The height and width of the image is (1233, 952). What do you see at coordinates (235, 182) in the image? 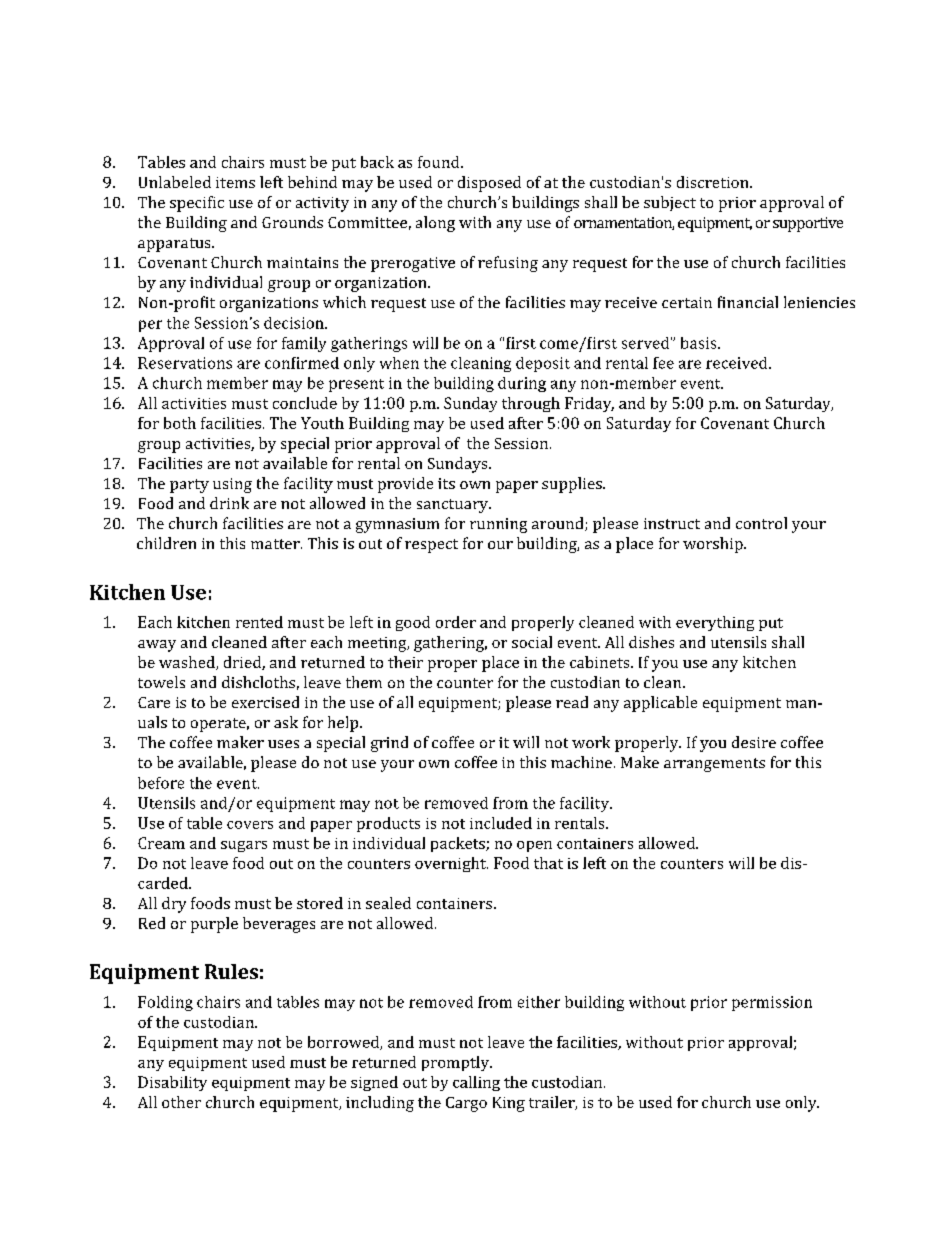
I see `items` at bounding box center [235, 182].
